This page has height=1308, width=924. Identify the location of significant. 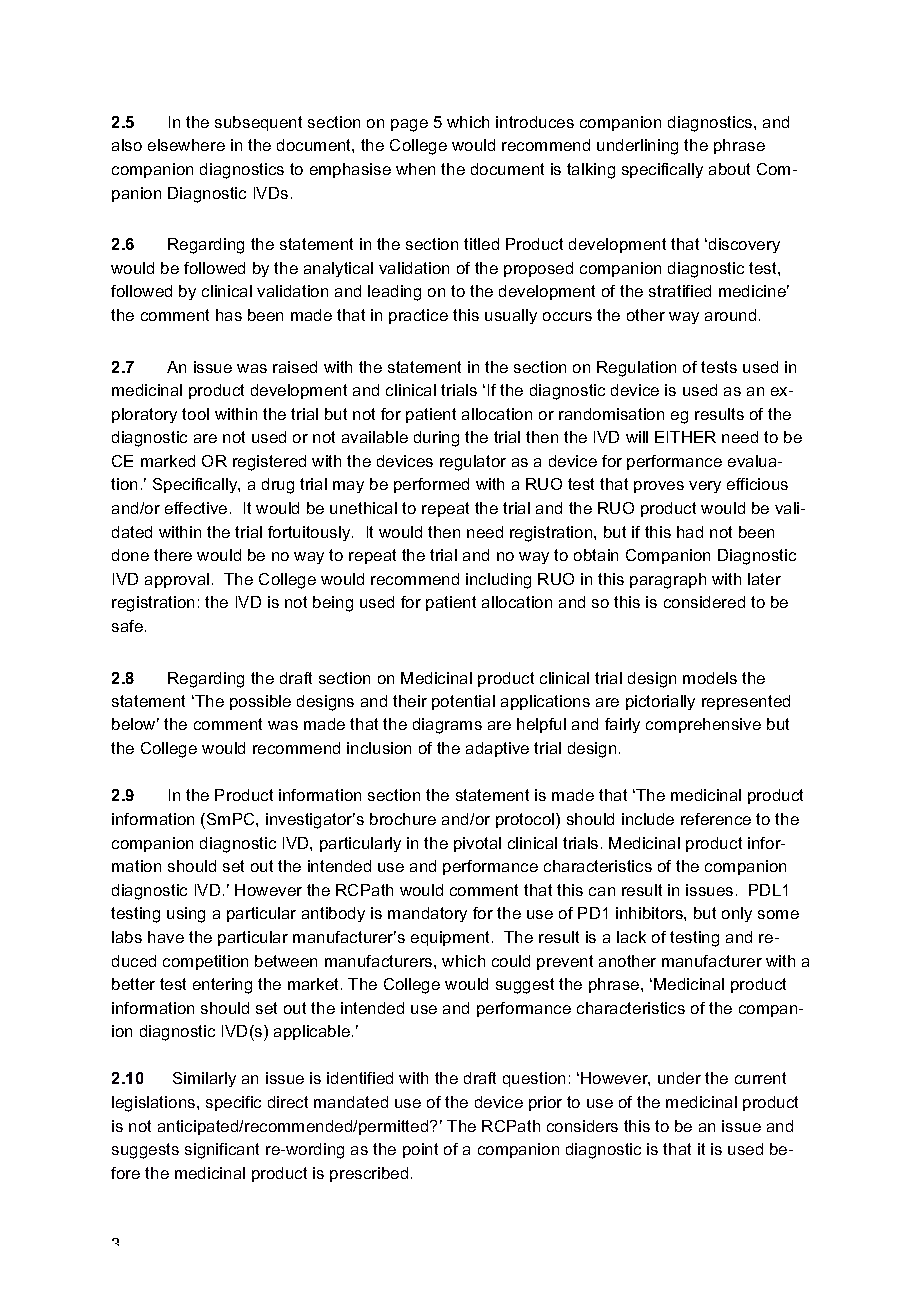
(222, 1151).
